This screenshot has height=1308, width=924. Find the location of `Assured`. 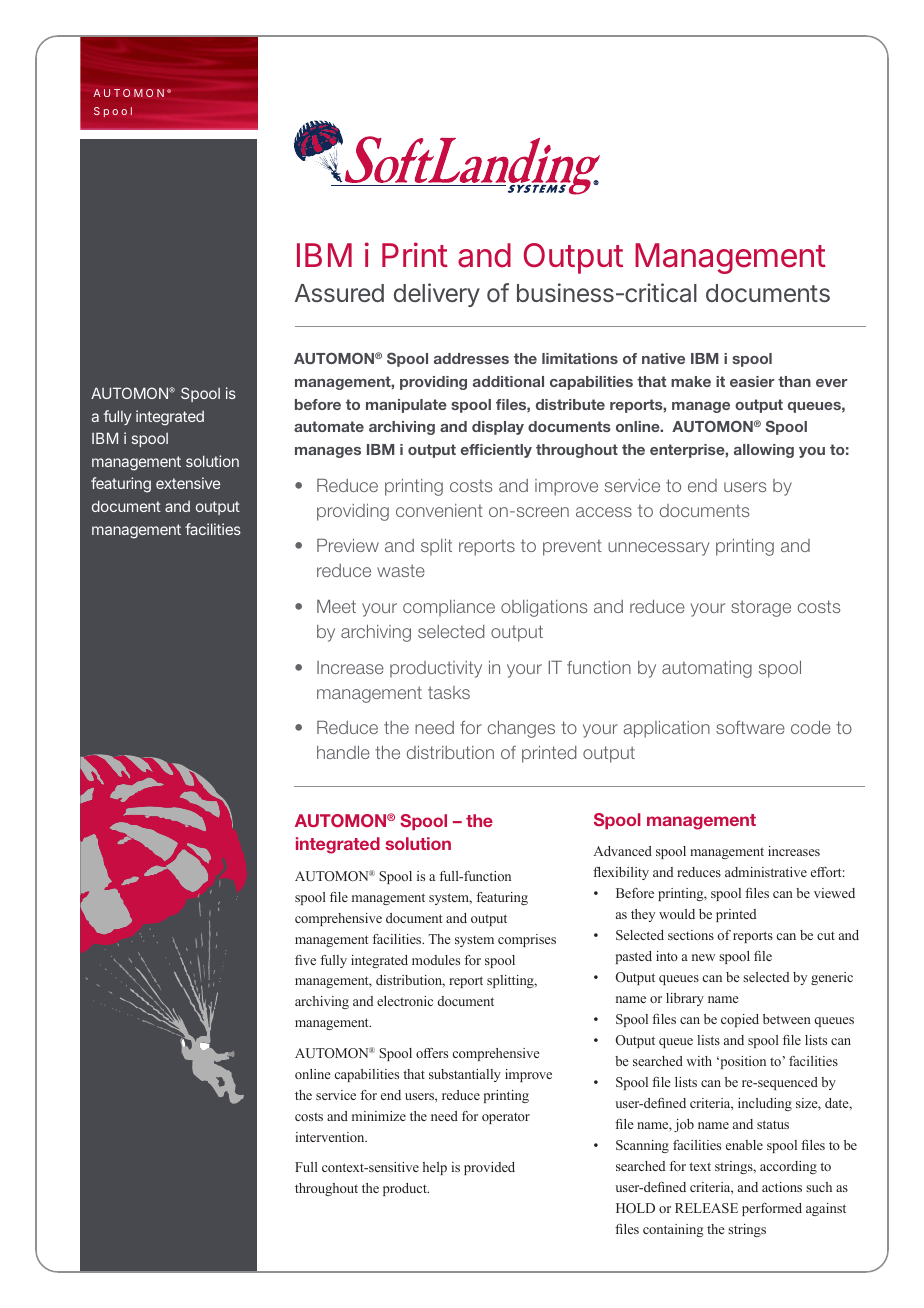

Assured is located at coordinates (339, 293).
